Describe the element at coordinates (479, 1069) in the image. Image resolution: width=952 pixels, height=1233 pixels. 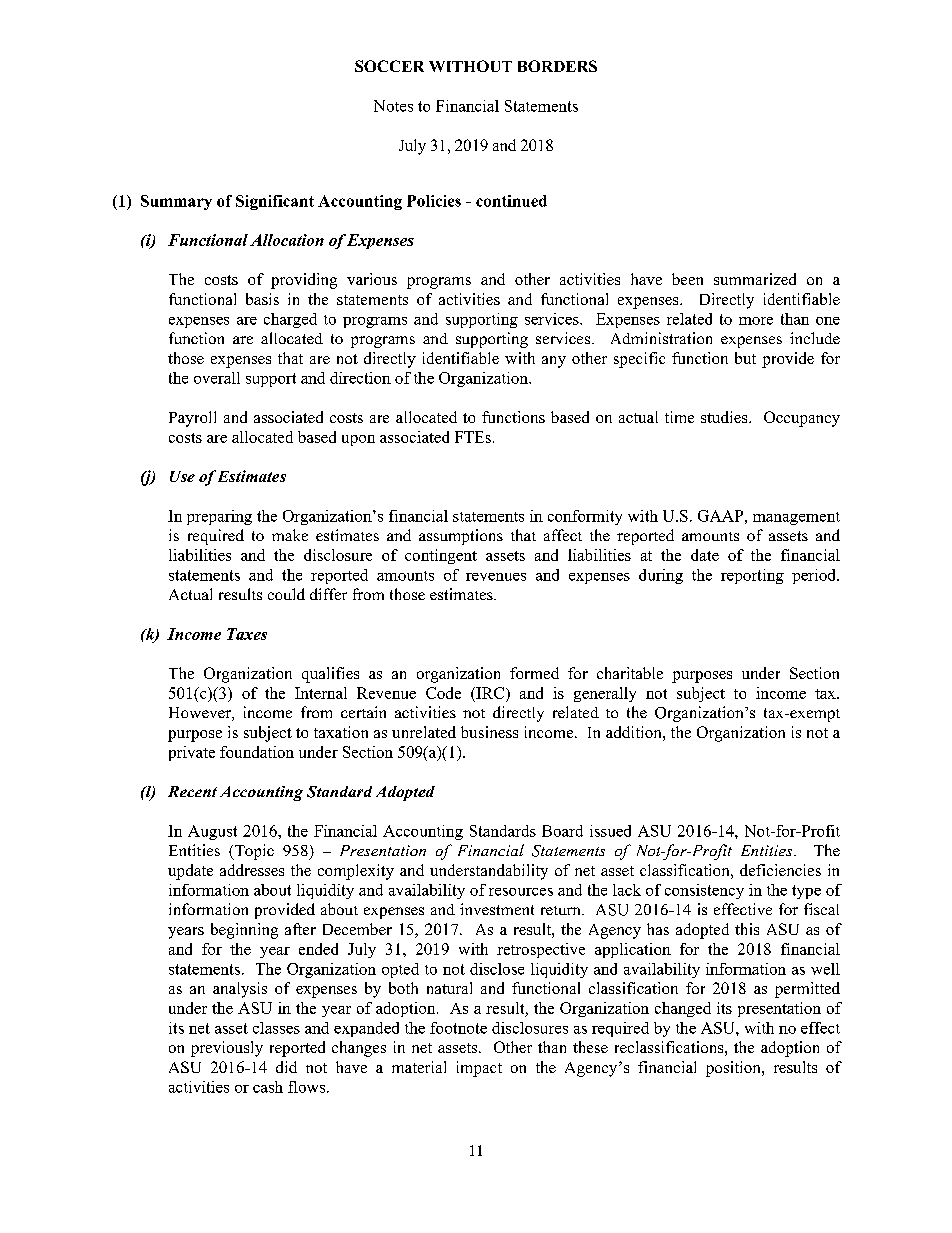
I see `impact` at that location.
